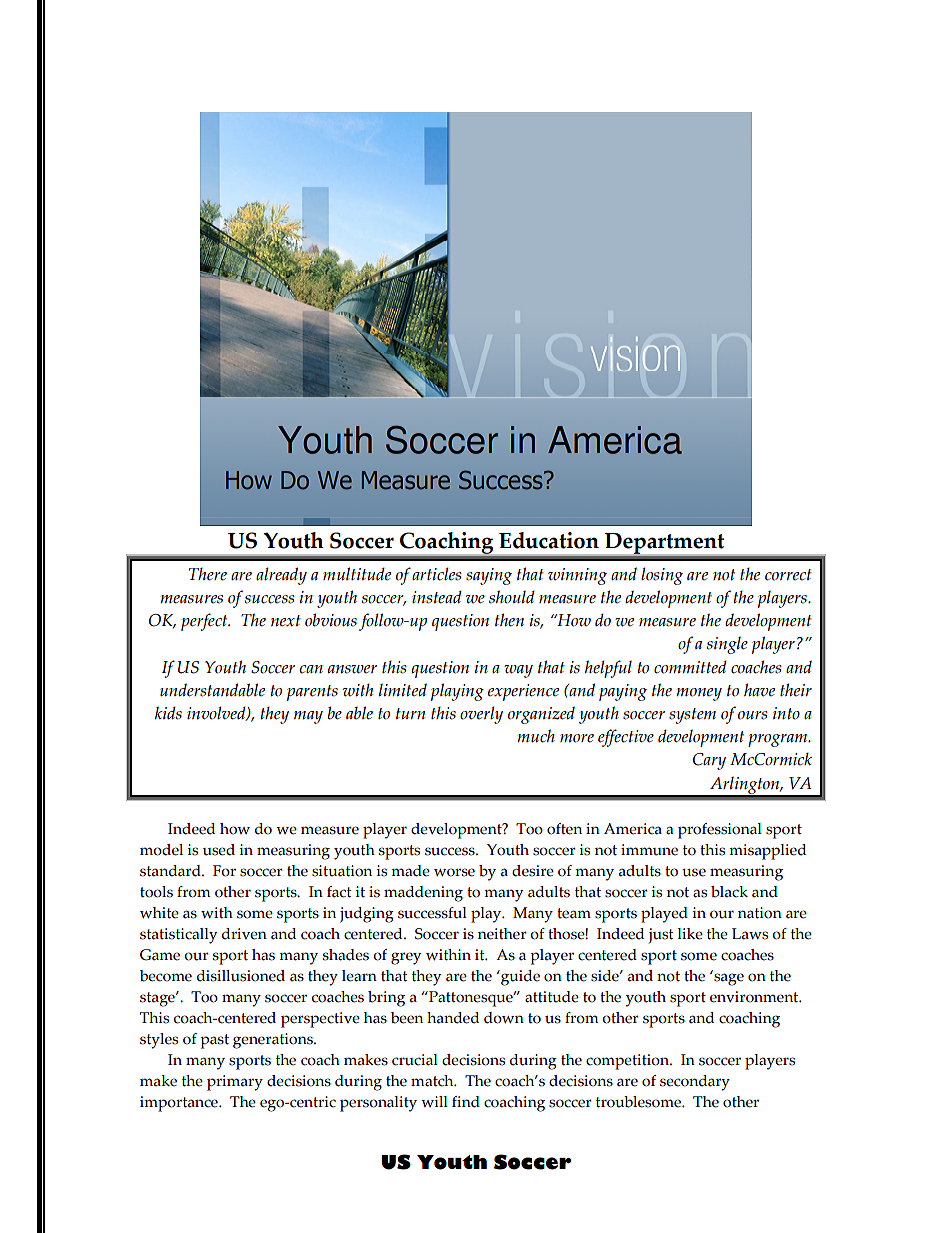 The image size is (952, 1233). Describe the element at coordinates (662, 576) in the document. I see `losing` at that location.
